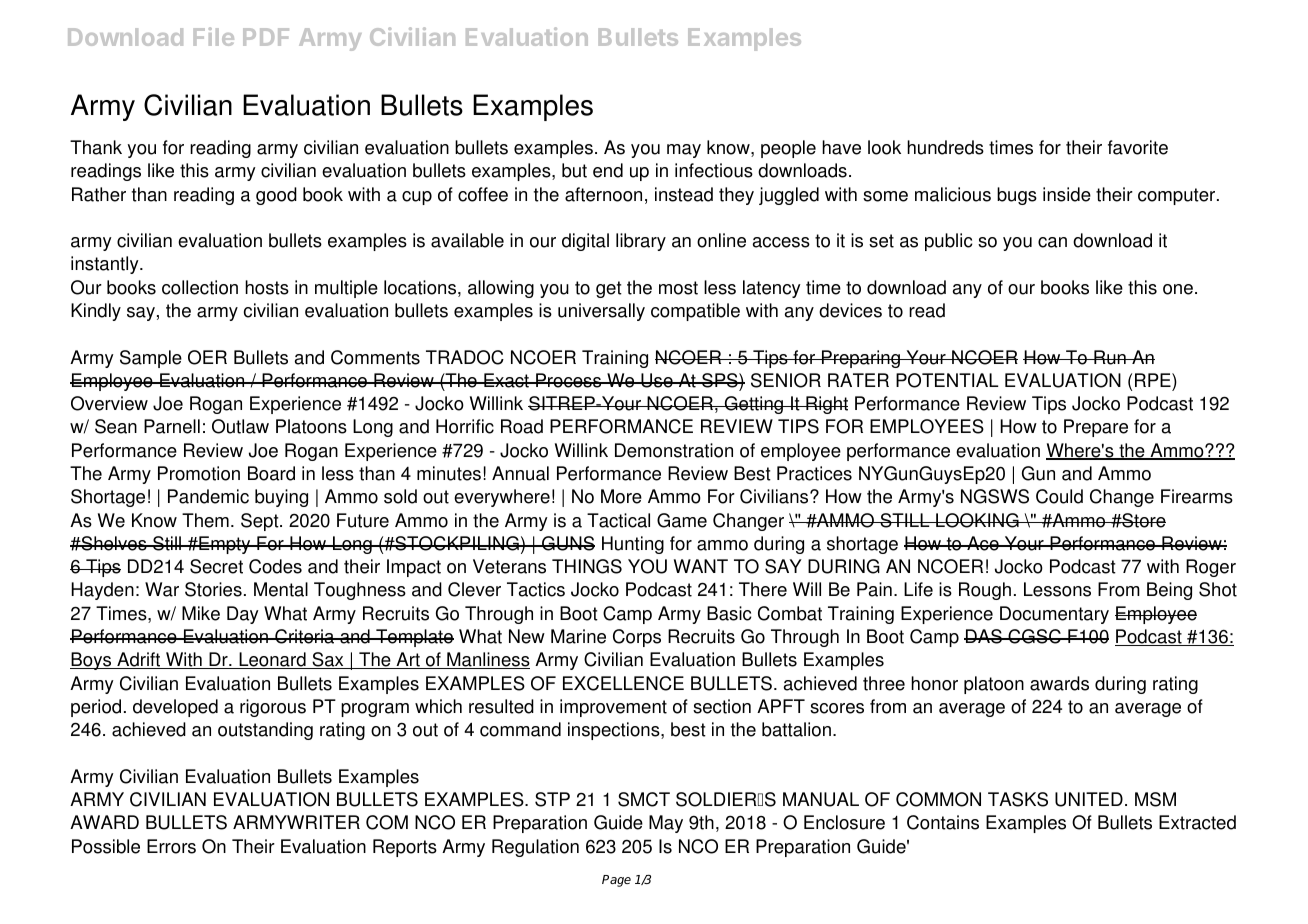  What do you see at coordinates (1096, 428) in the screenshot?
I see `Prepare` at bounding box center [1096, 428].
